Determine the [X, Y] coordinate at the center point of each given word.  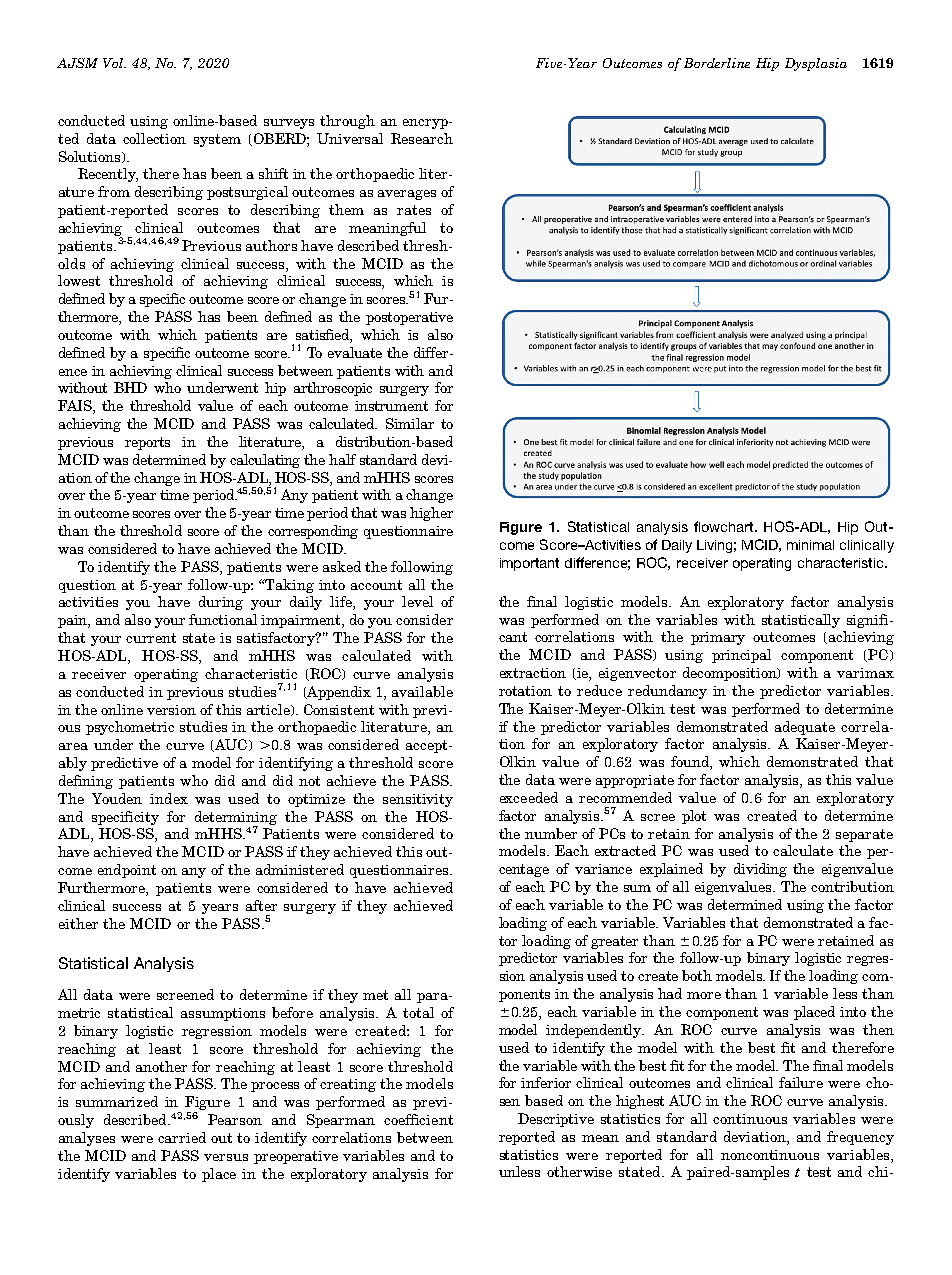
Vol [114, 63]
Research [422, 138]
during [221, 603]
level [417, 601]
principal [741, 656]
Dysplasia [816, 64]
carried [182, 1137]
